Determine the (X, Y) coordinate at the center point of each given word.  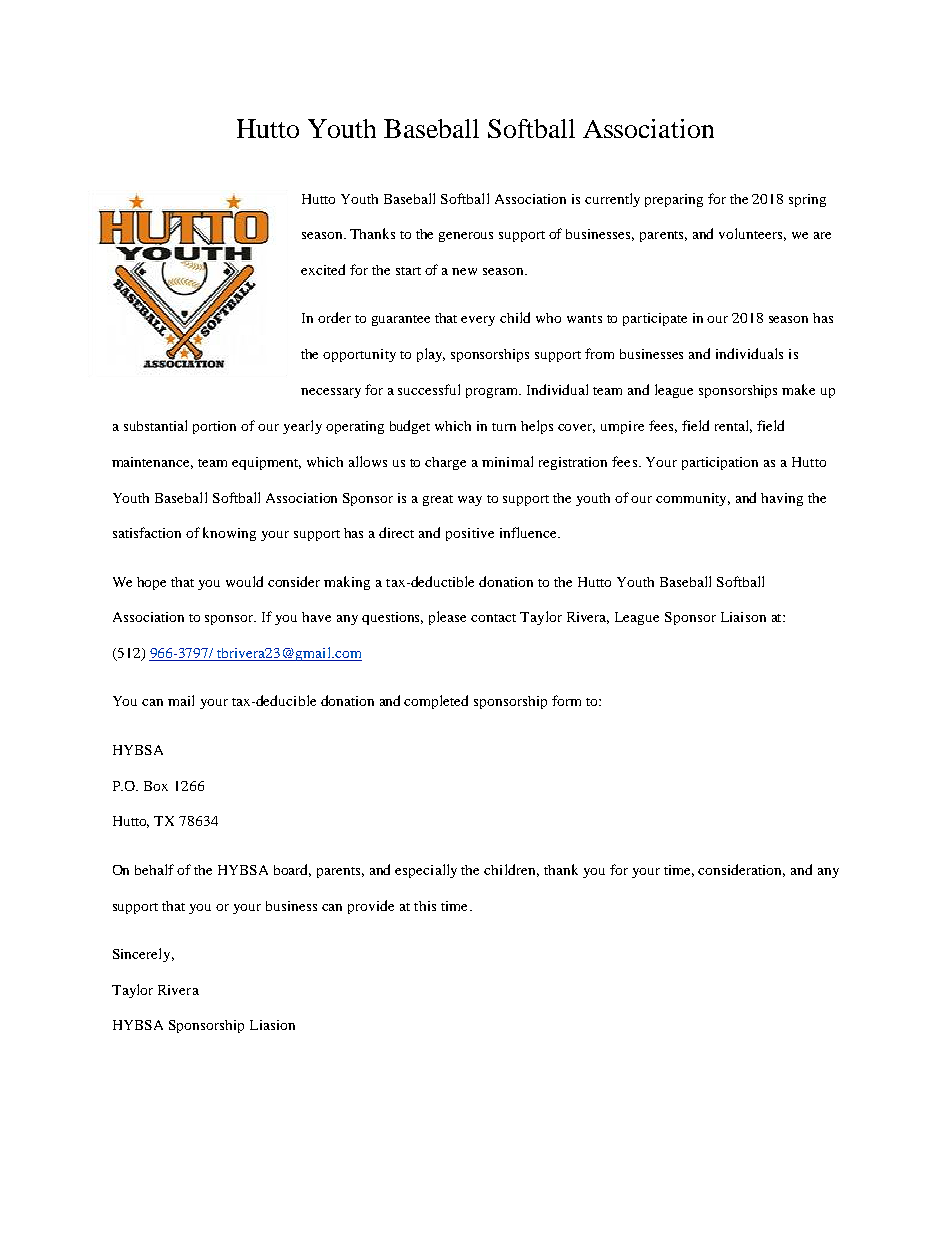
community (693, 499)
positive (470, 534)
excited (323, 269)
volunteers (752, 234)
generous (466, 237)
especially (426, 871)
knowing (229, 534)
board (292, 870)
